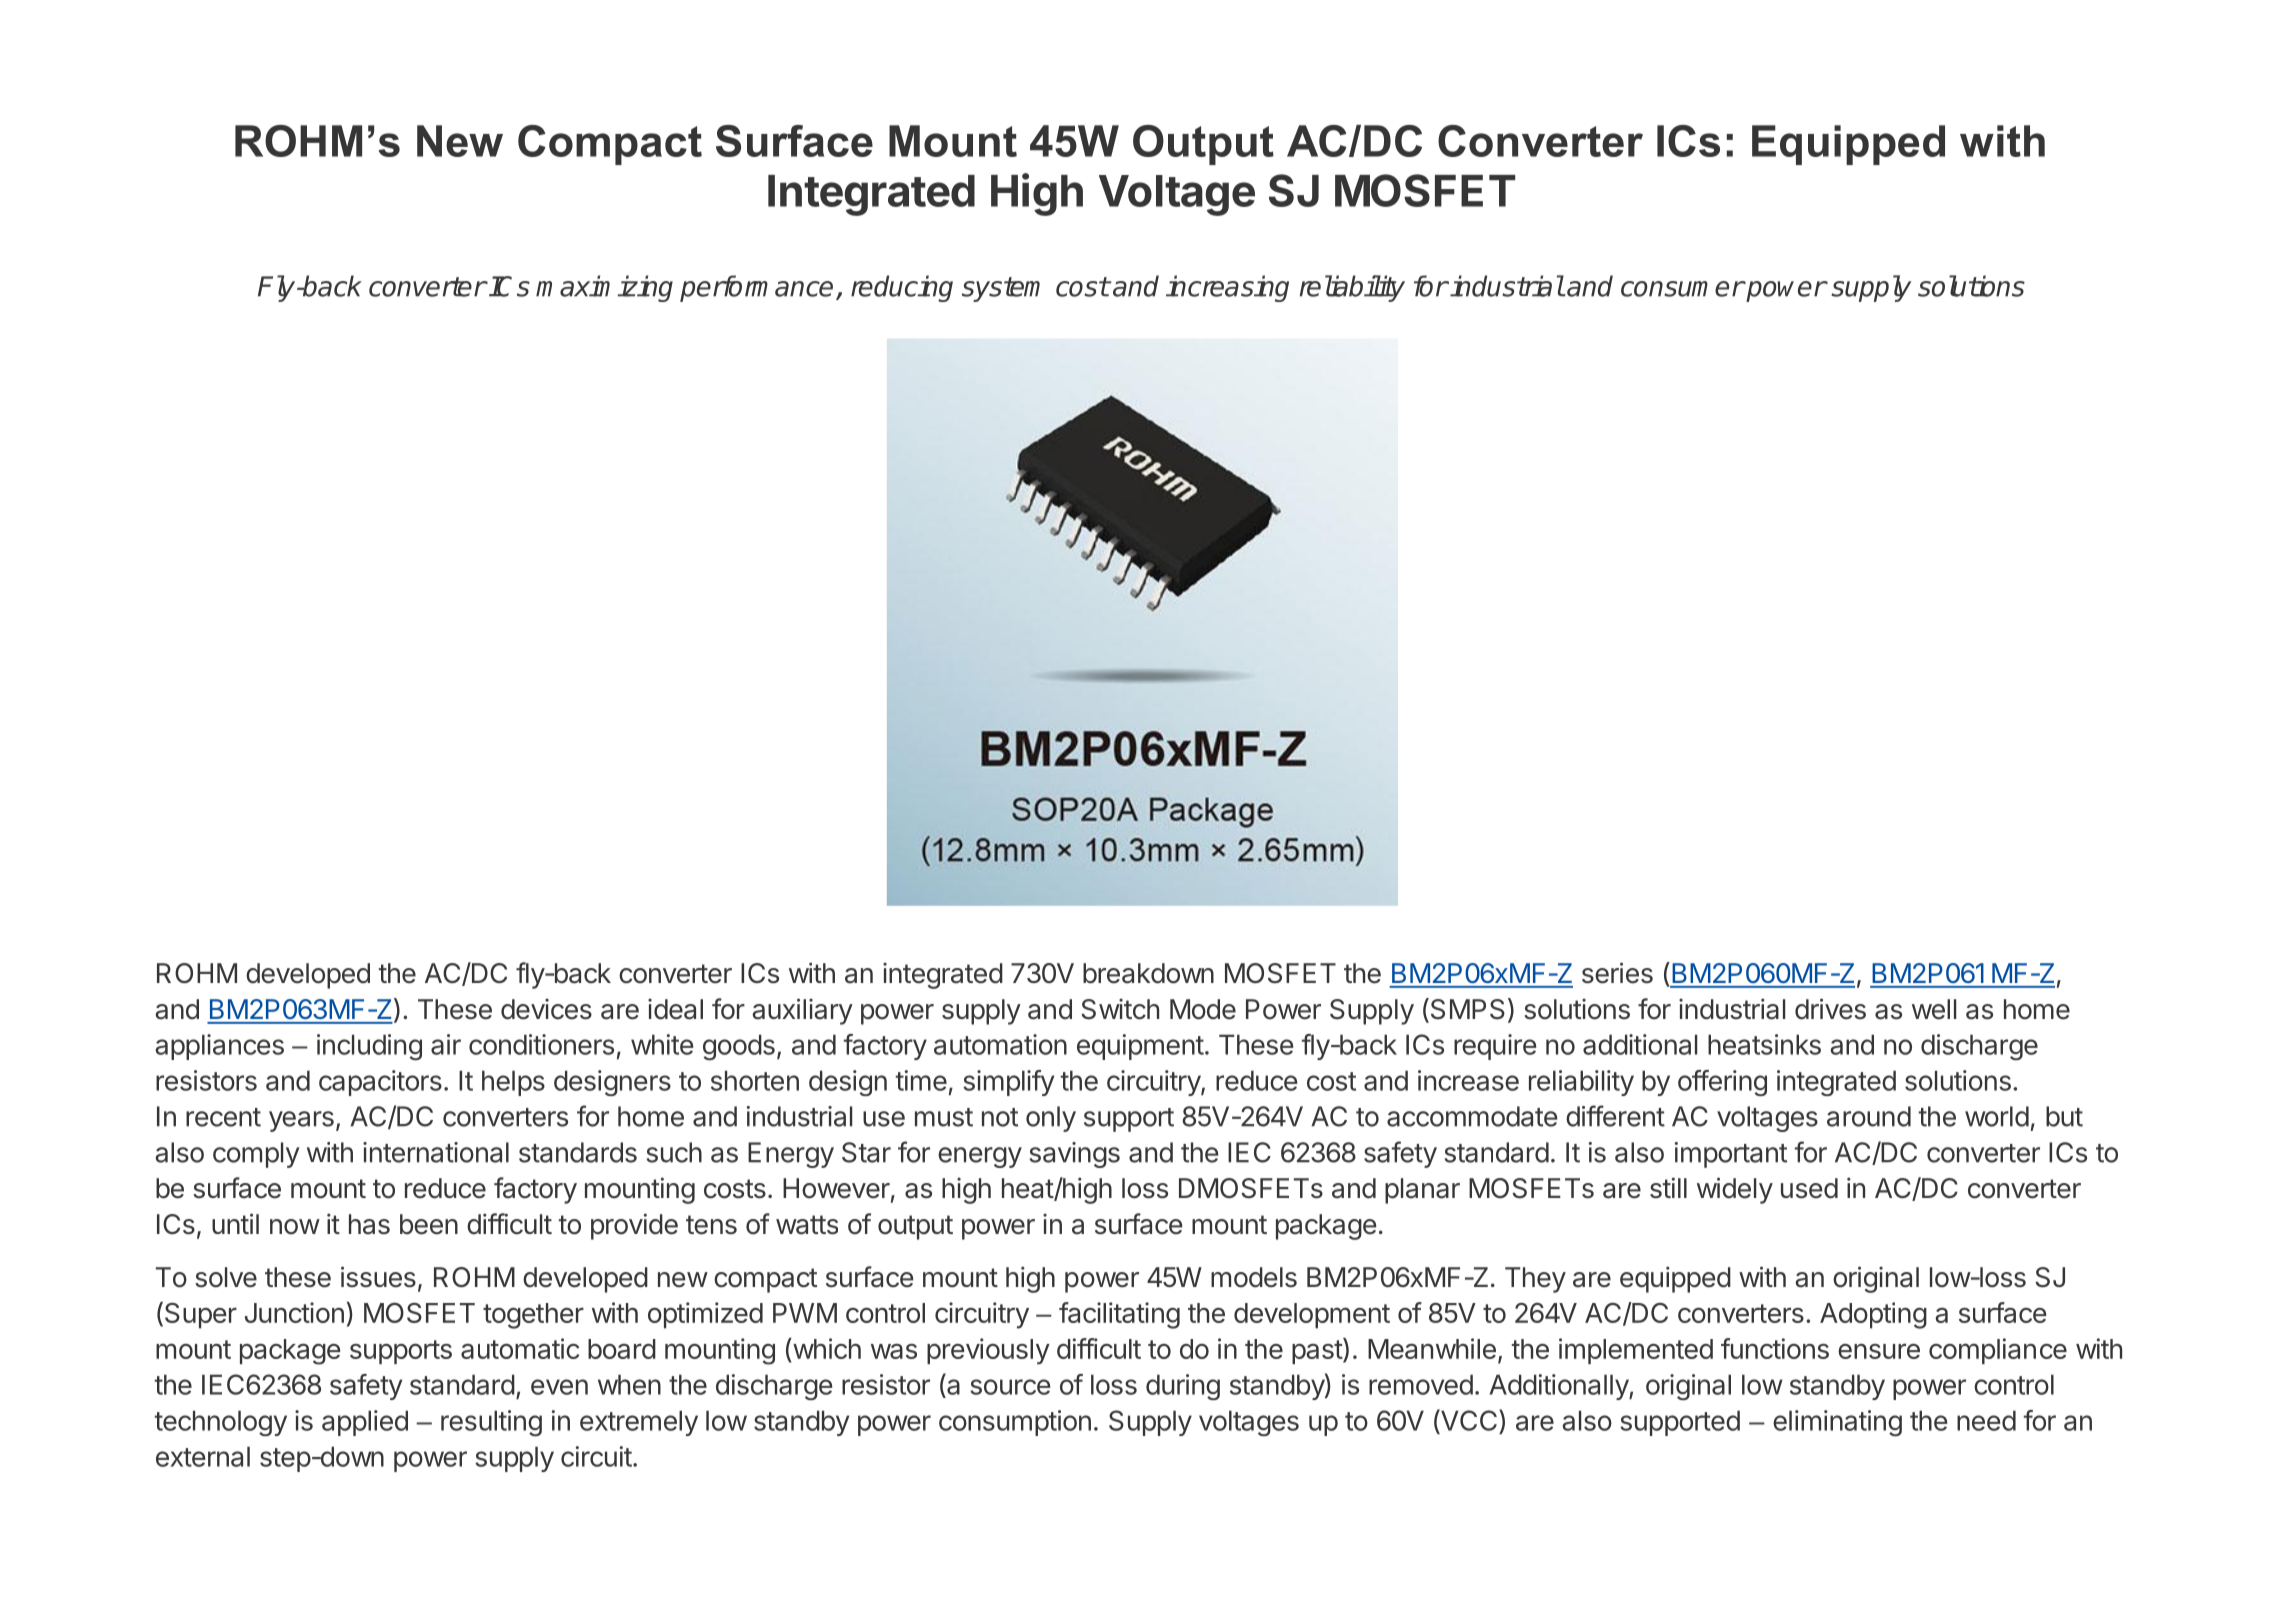  Describe the element at coordinates (604, 288) in the page. I see `maximizing` at that location.
